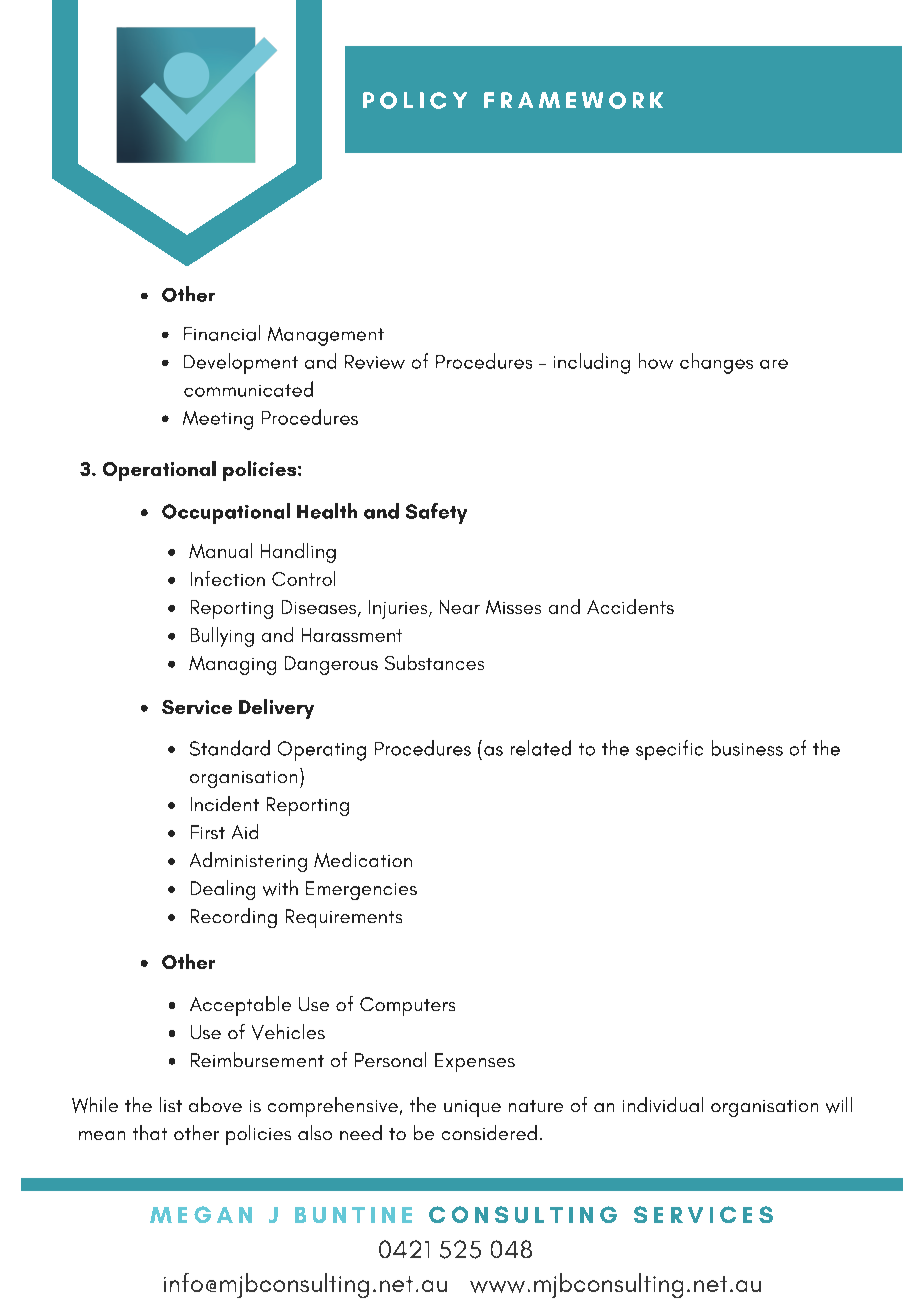  Describe the element at coordinates (375, 362) in the document. I see `Review` at that location.
